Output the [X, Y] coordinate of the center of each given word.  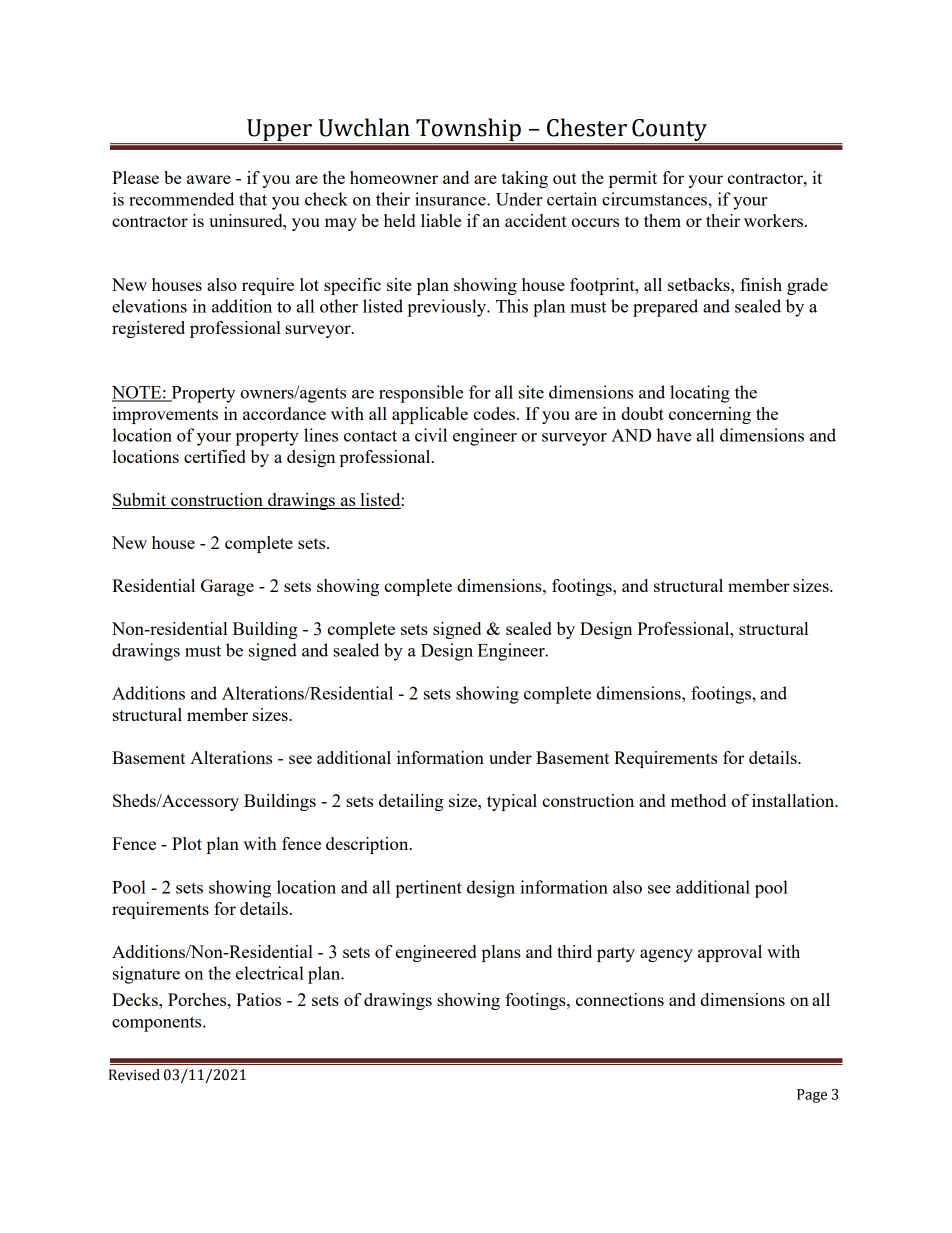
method [698, 800]
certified [215, 456]
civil [431, 435]
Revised [134, 1075]
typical [512, 802]
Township [468, 131]
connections [620, 999]
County [669, 131]
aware [209, 179]
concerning [710, 415]
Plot [187, 843]
